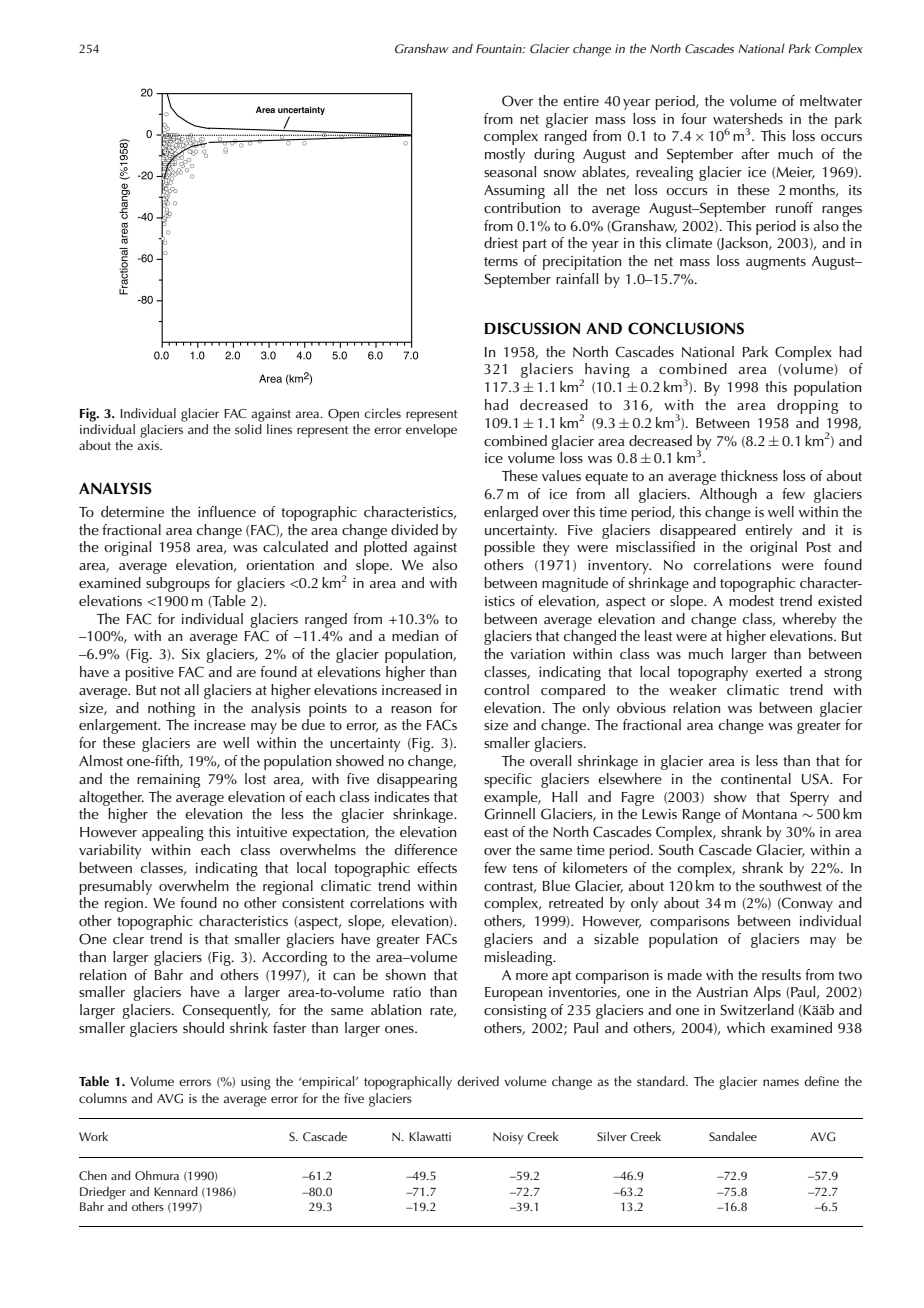  I want to click on names, so click(781, 1082).
